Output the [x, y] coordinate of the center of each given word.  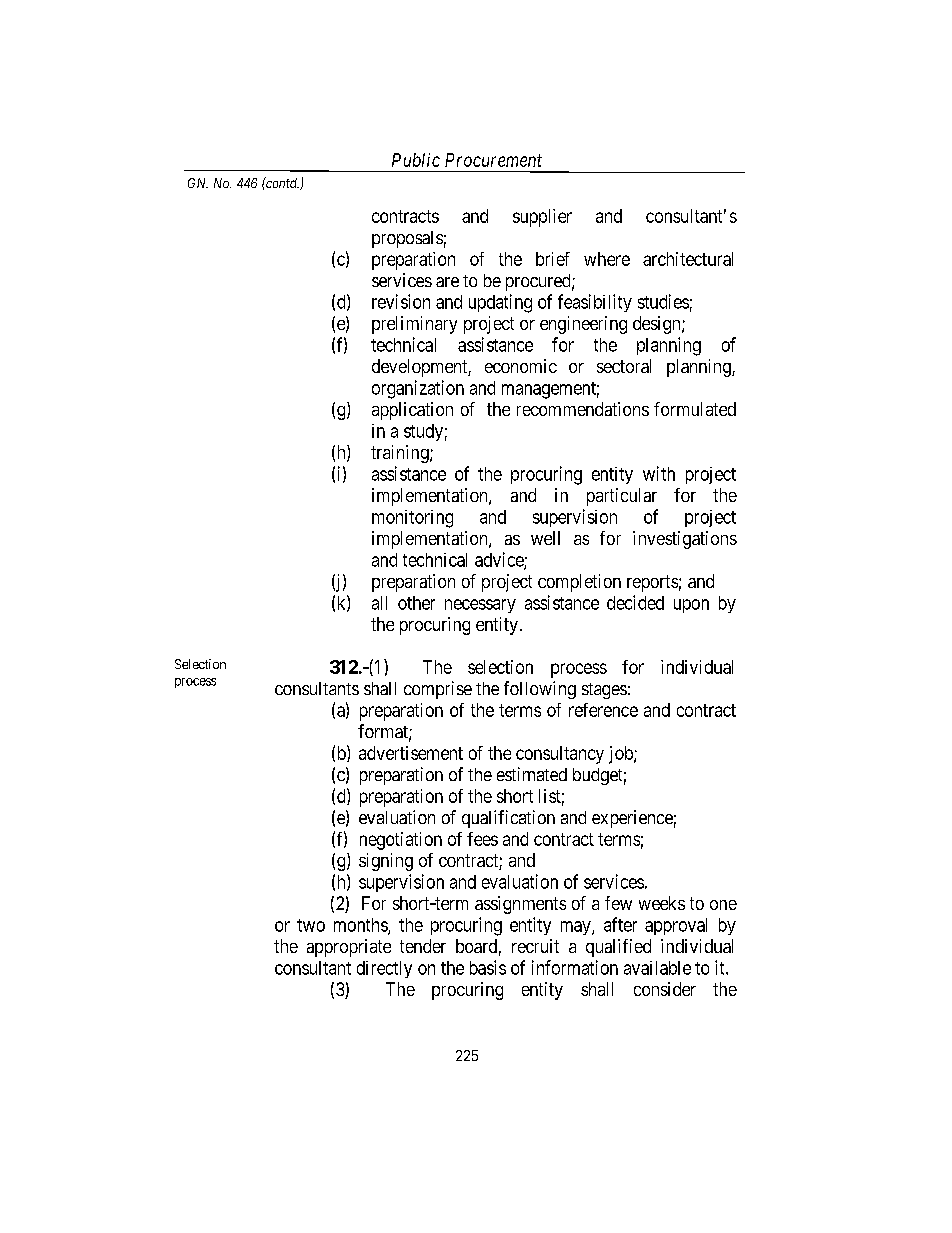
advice [500, 560]
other [416, 603]
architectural [688, 259]
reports [652, 583]
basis [488, 967]
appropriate [349, 948]
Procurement [493, 160]
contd [281, 182]
